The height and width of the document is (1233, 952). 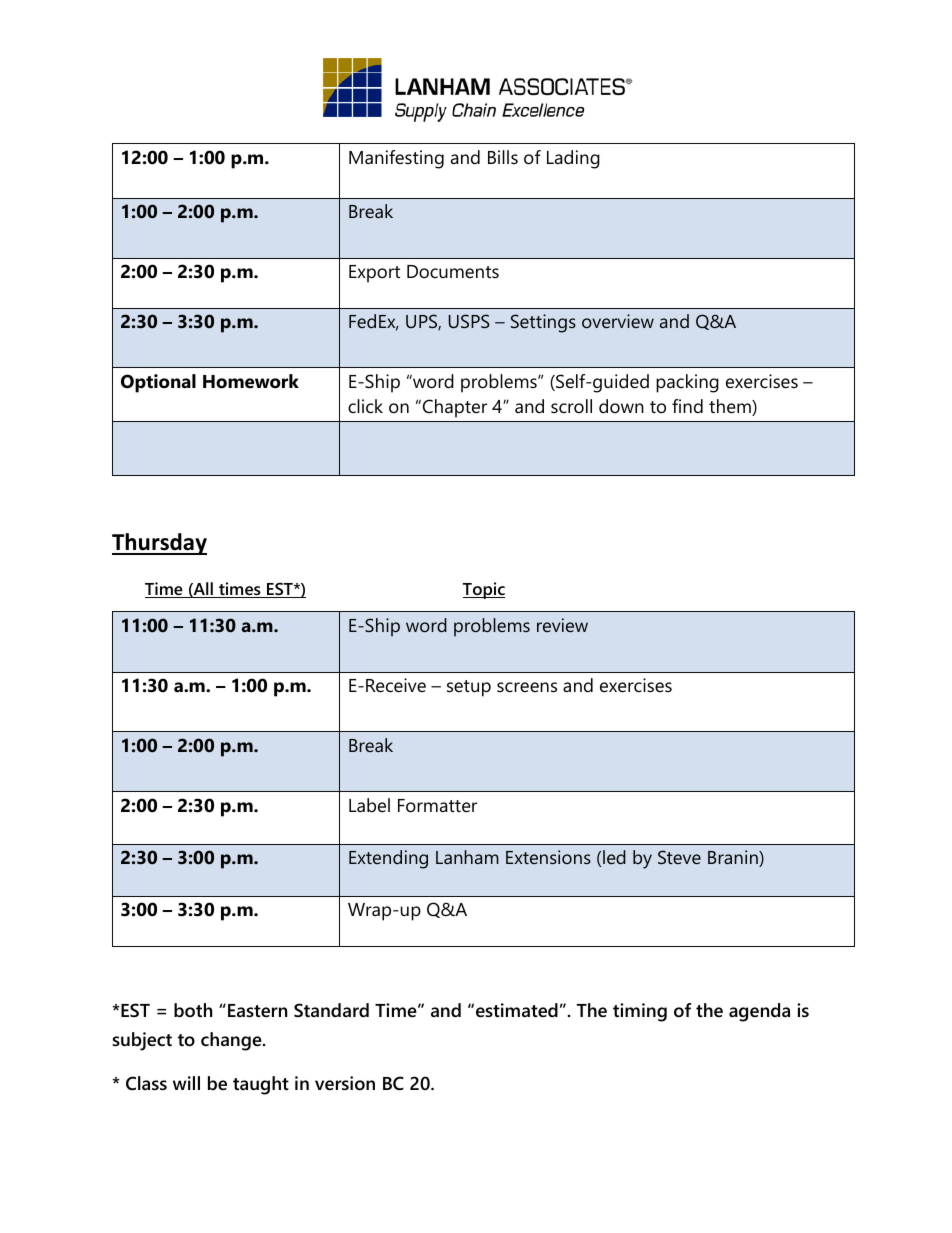 I want to click on change, so click(x=232, y=1041).
